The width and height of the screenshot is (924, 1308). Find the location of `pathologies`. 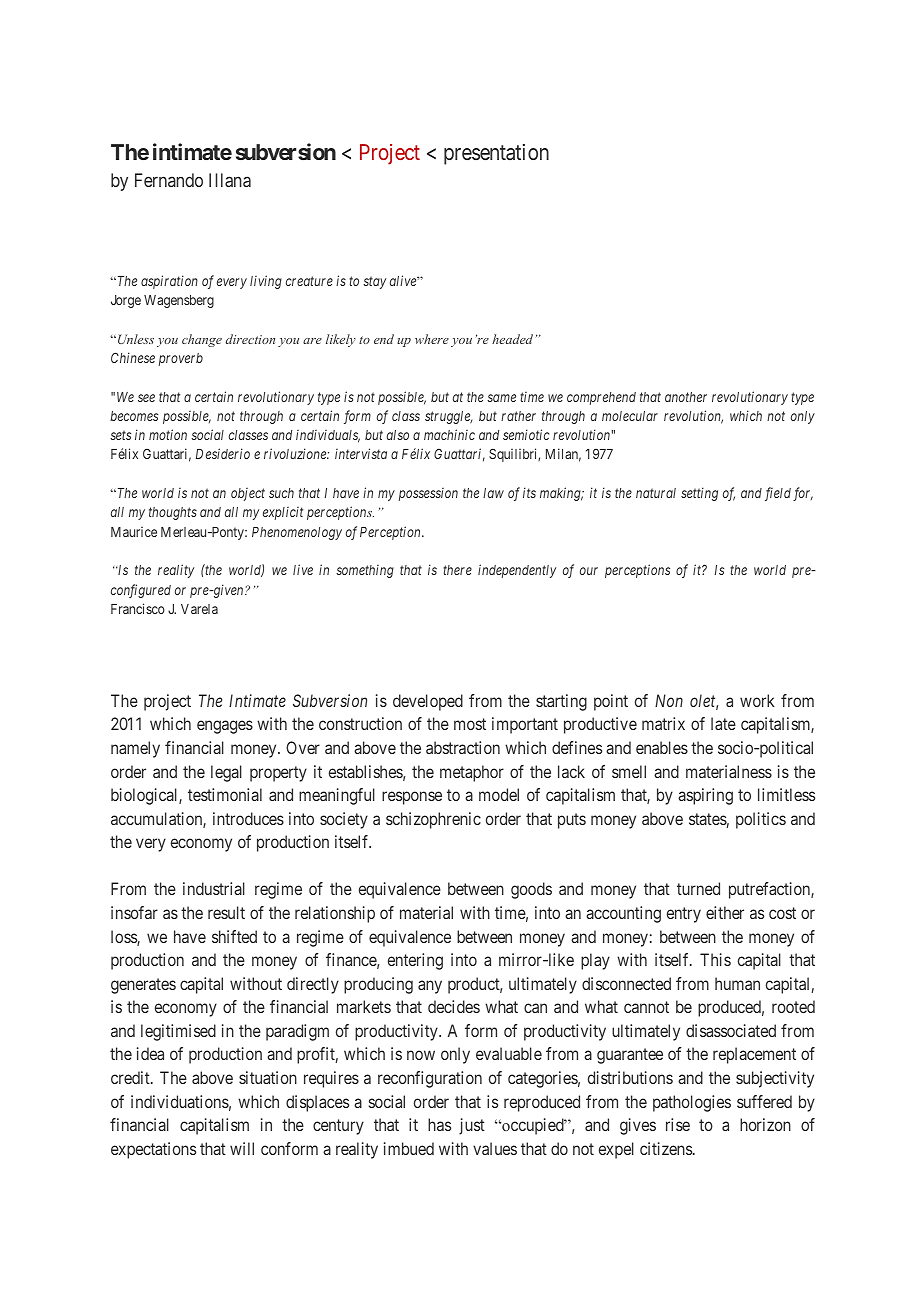

pathologies is located at coordinates (692, 1103).
